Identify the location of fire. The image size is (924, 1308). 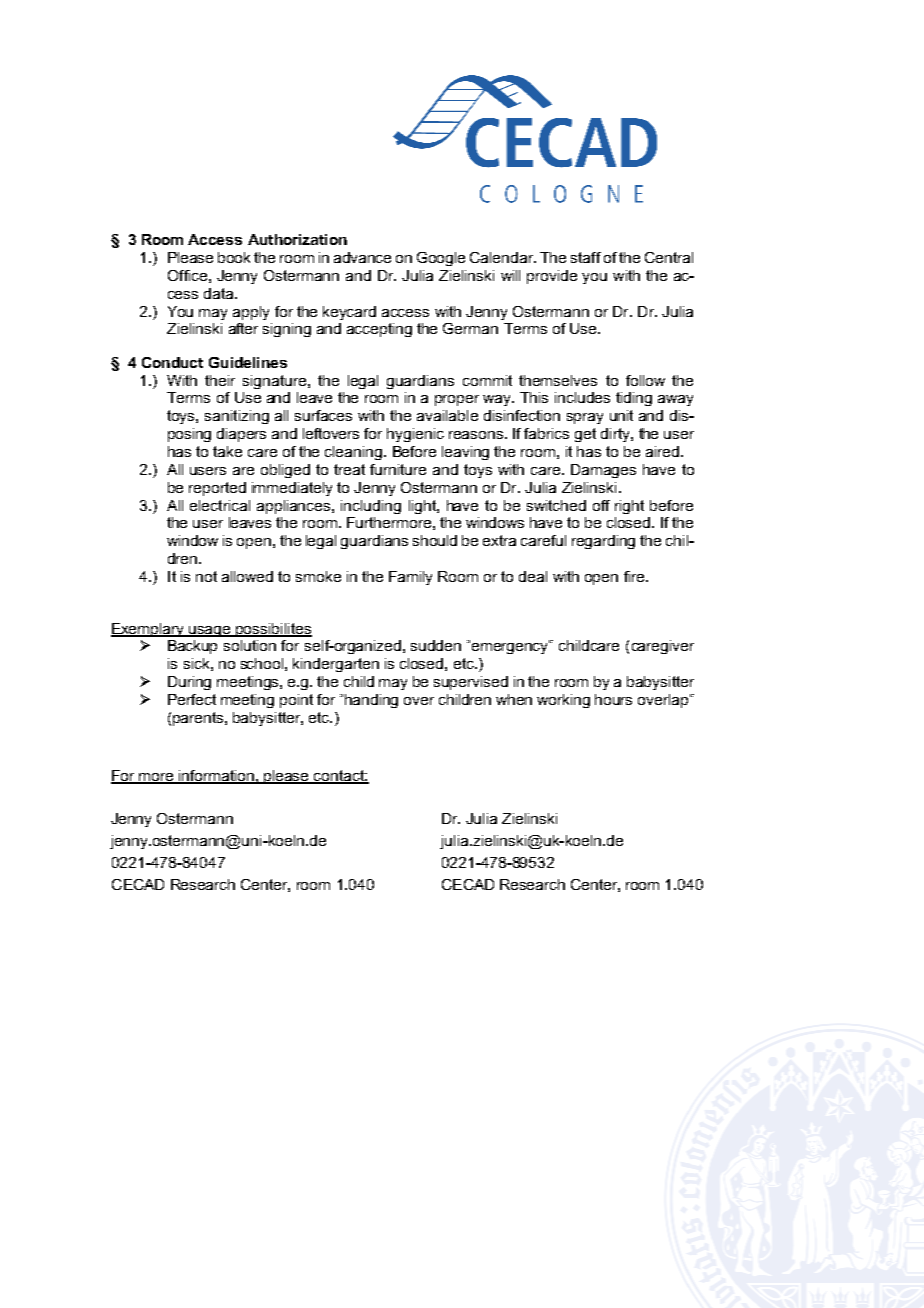
(635, 576).
